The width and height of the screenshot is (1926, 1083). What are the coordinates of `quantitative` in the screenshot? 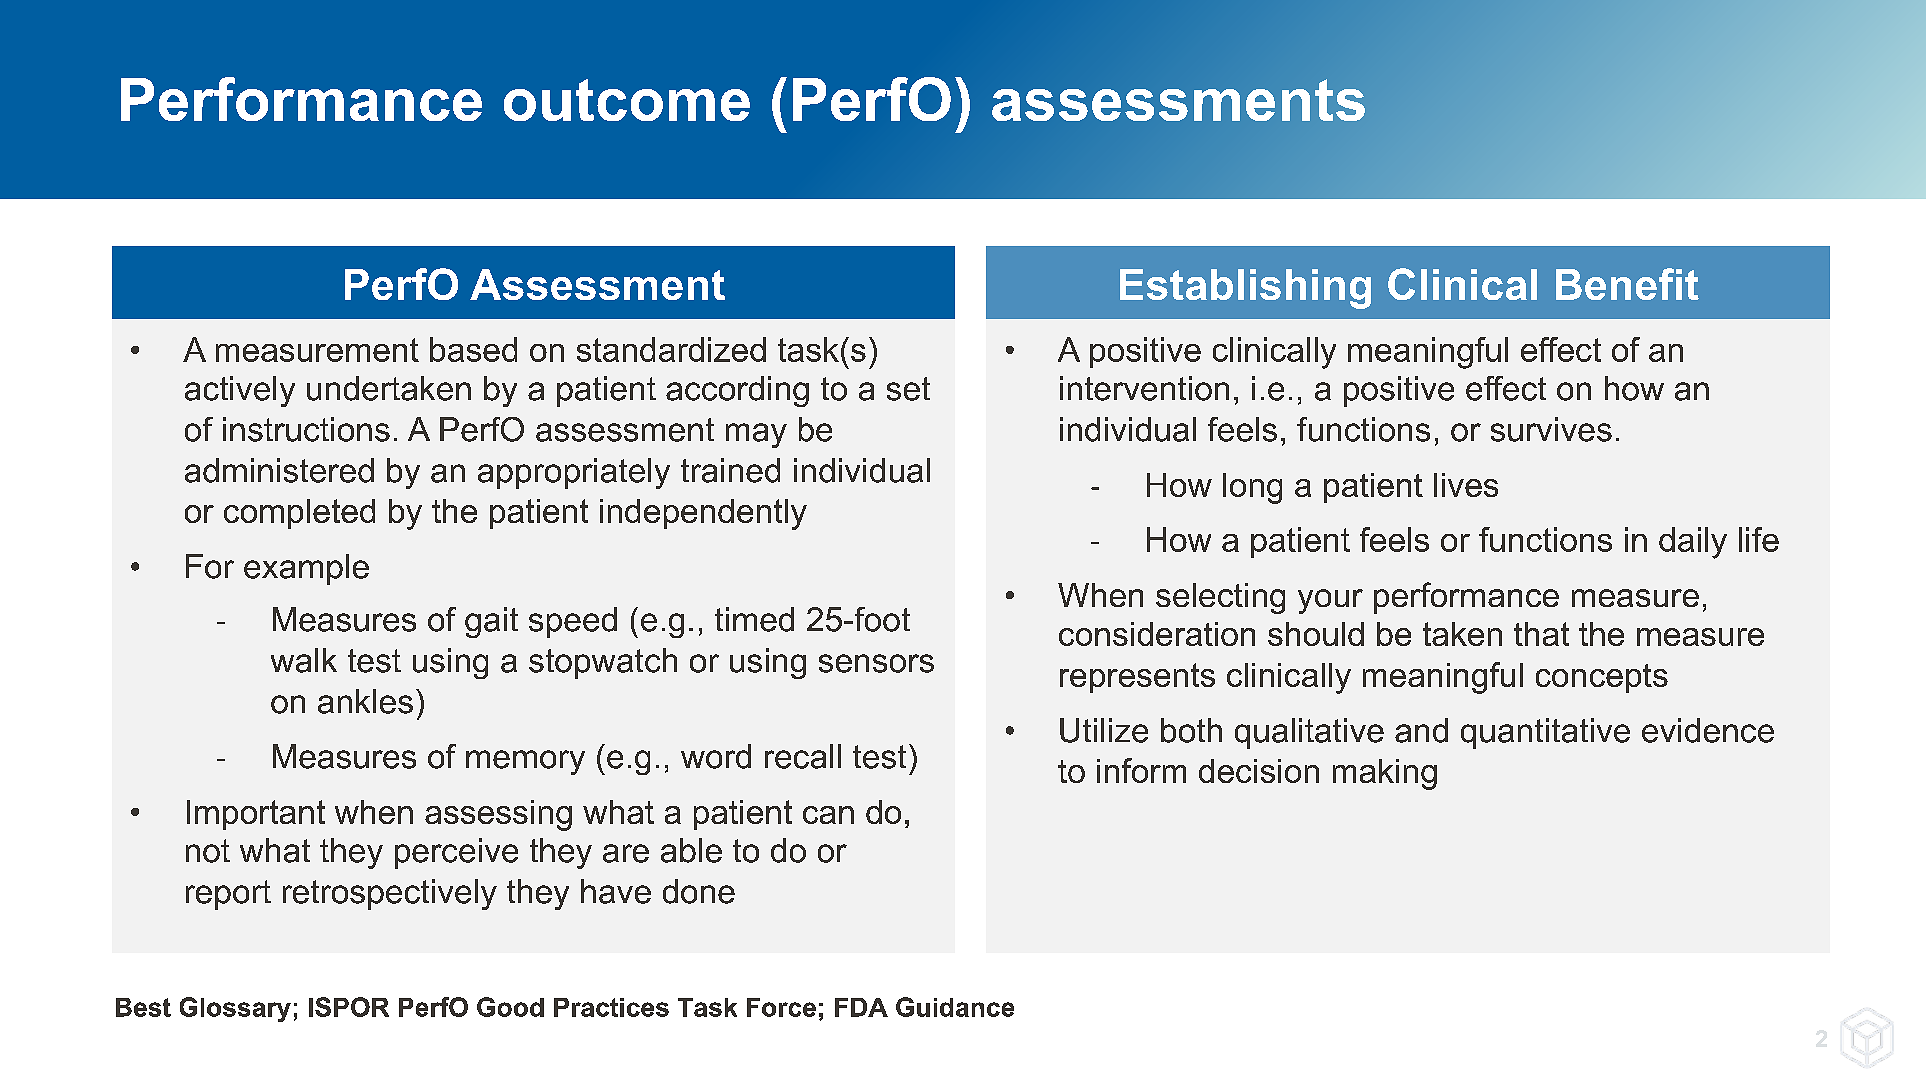 It's located at (1545, 733).
